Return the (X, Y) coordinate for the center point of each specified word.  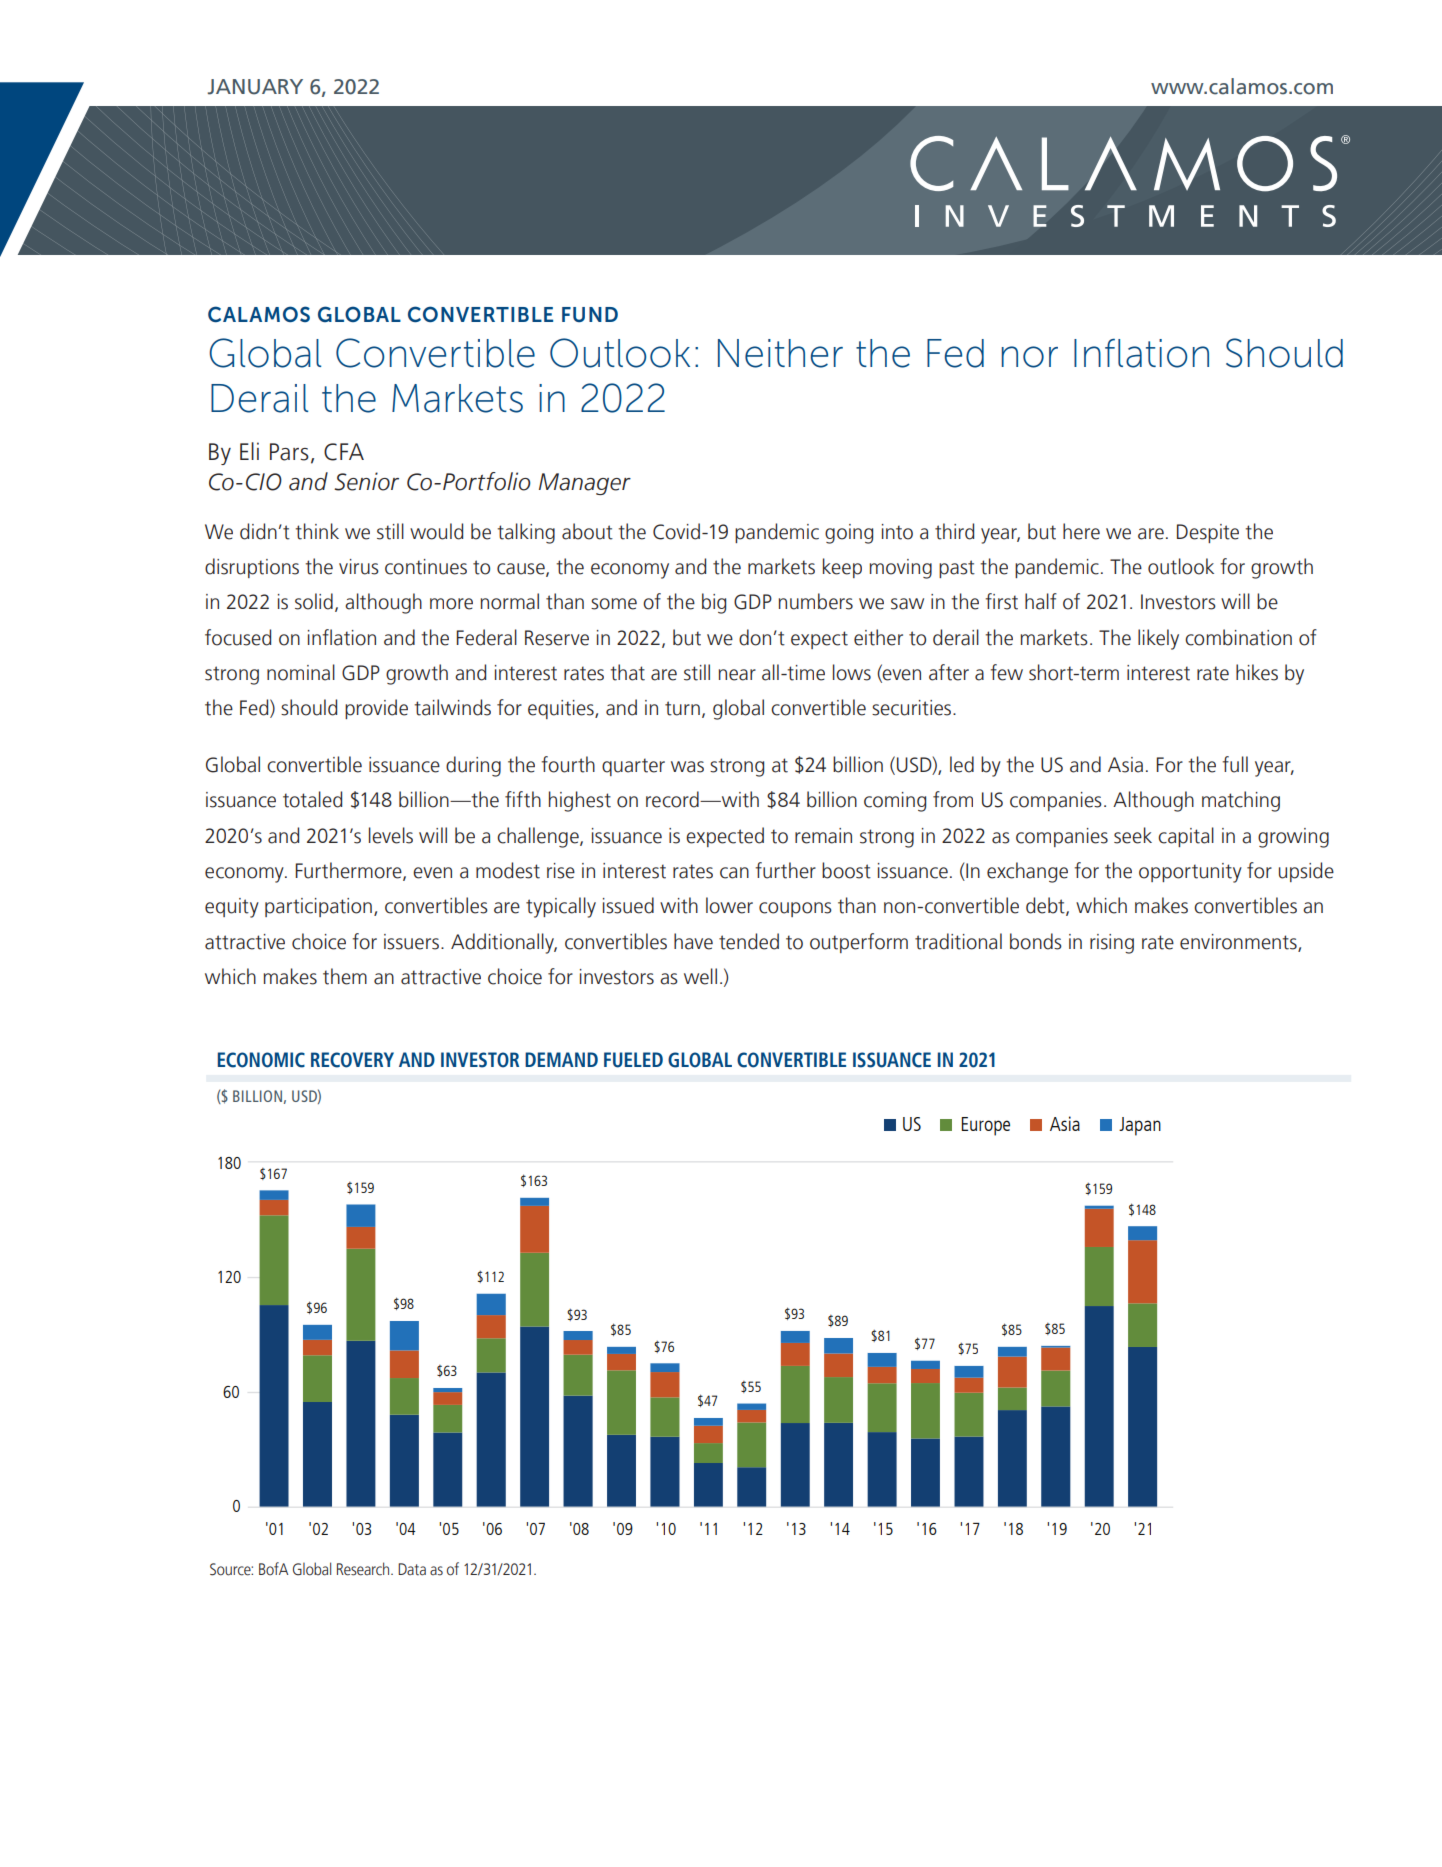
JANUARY (255, 87)
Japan (1140, 1126)
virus (359, 567)
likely (1158, 639)
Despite (1208, 533)
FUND (590, 314)
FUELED (633, 1060)
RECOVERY (352, 1060)
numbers (815, 601)
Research (364, 1569)
